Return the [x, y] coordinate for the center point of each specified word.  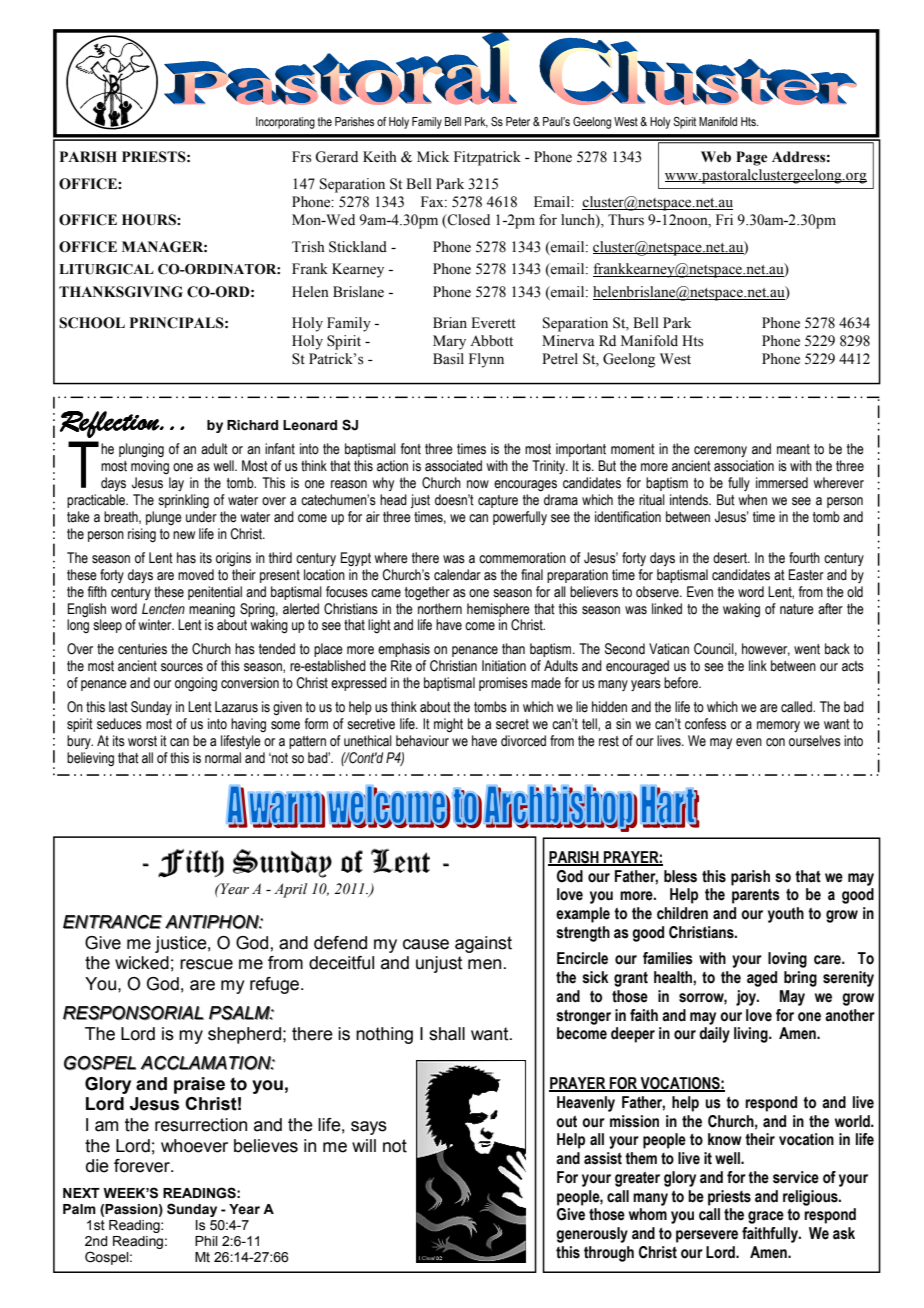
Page [752, 158]
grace [766, 1217]
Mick [433, 156]
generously [592, 1235]
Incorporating [285, 123]
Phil [206, 1241]
